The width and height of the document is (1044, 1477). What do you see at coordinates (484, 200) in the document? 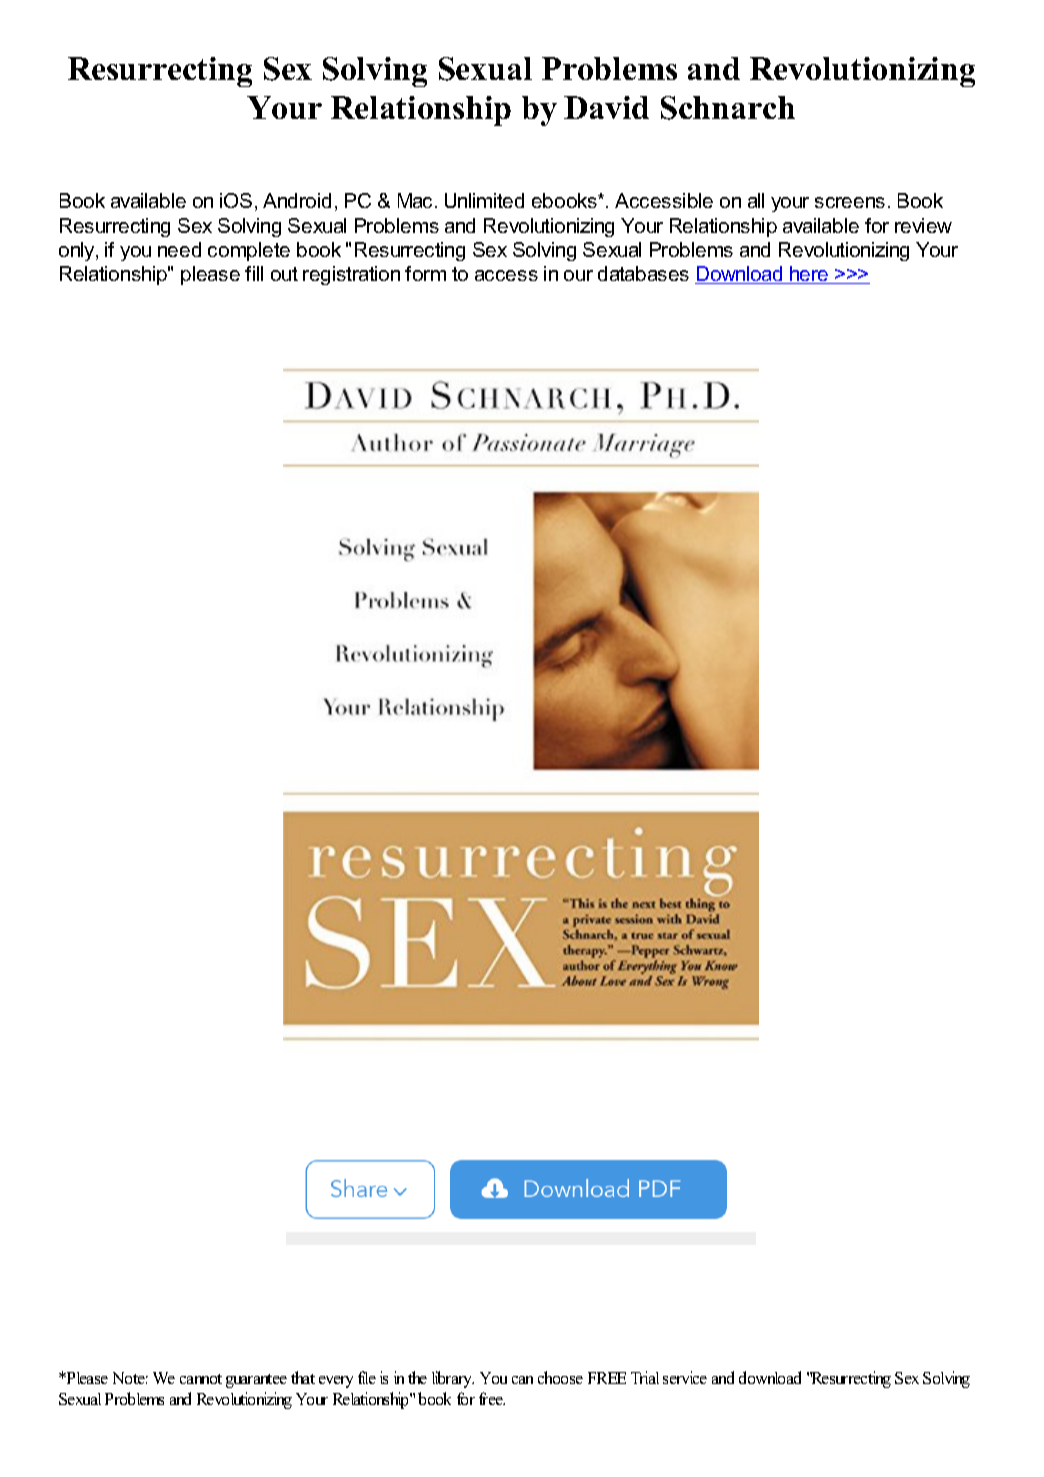
I see `Unlimited` at bounding box center [484, 200].
